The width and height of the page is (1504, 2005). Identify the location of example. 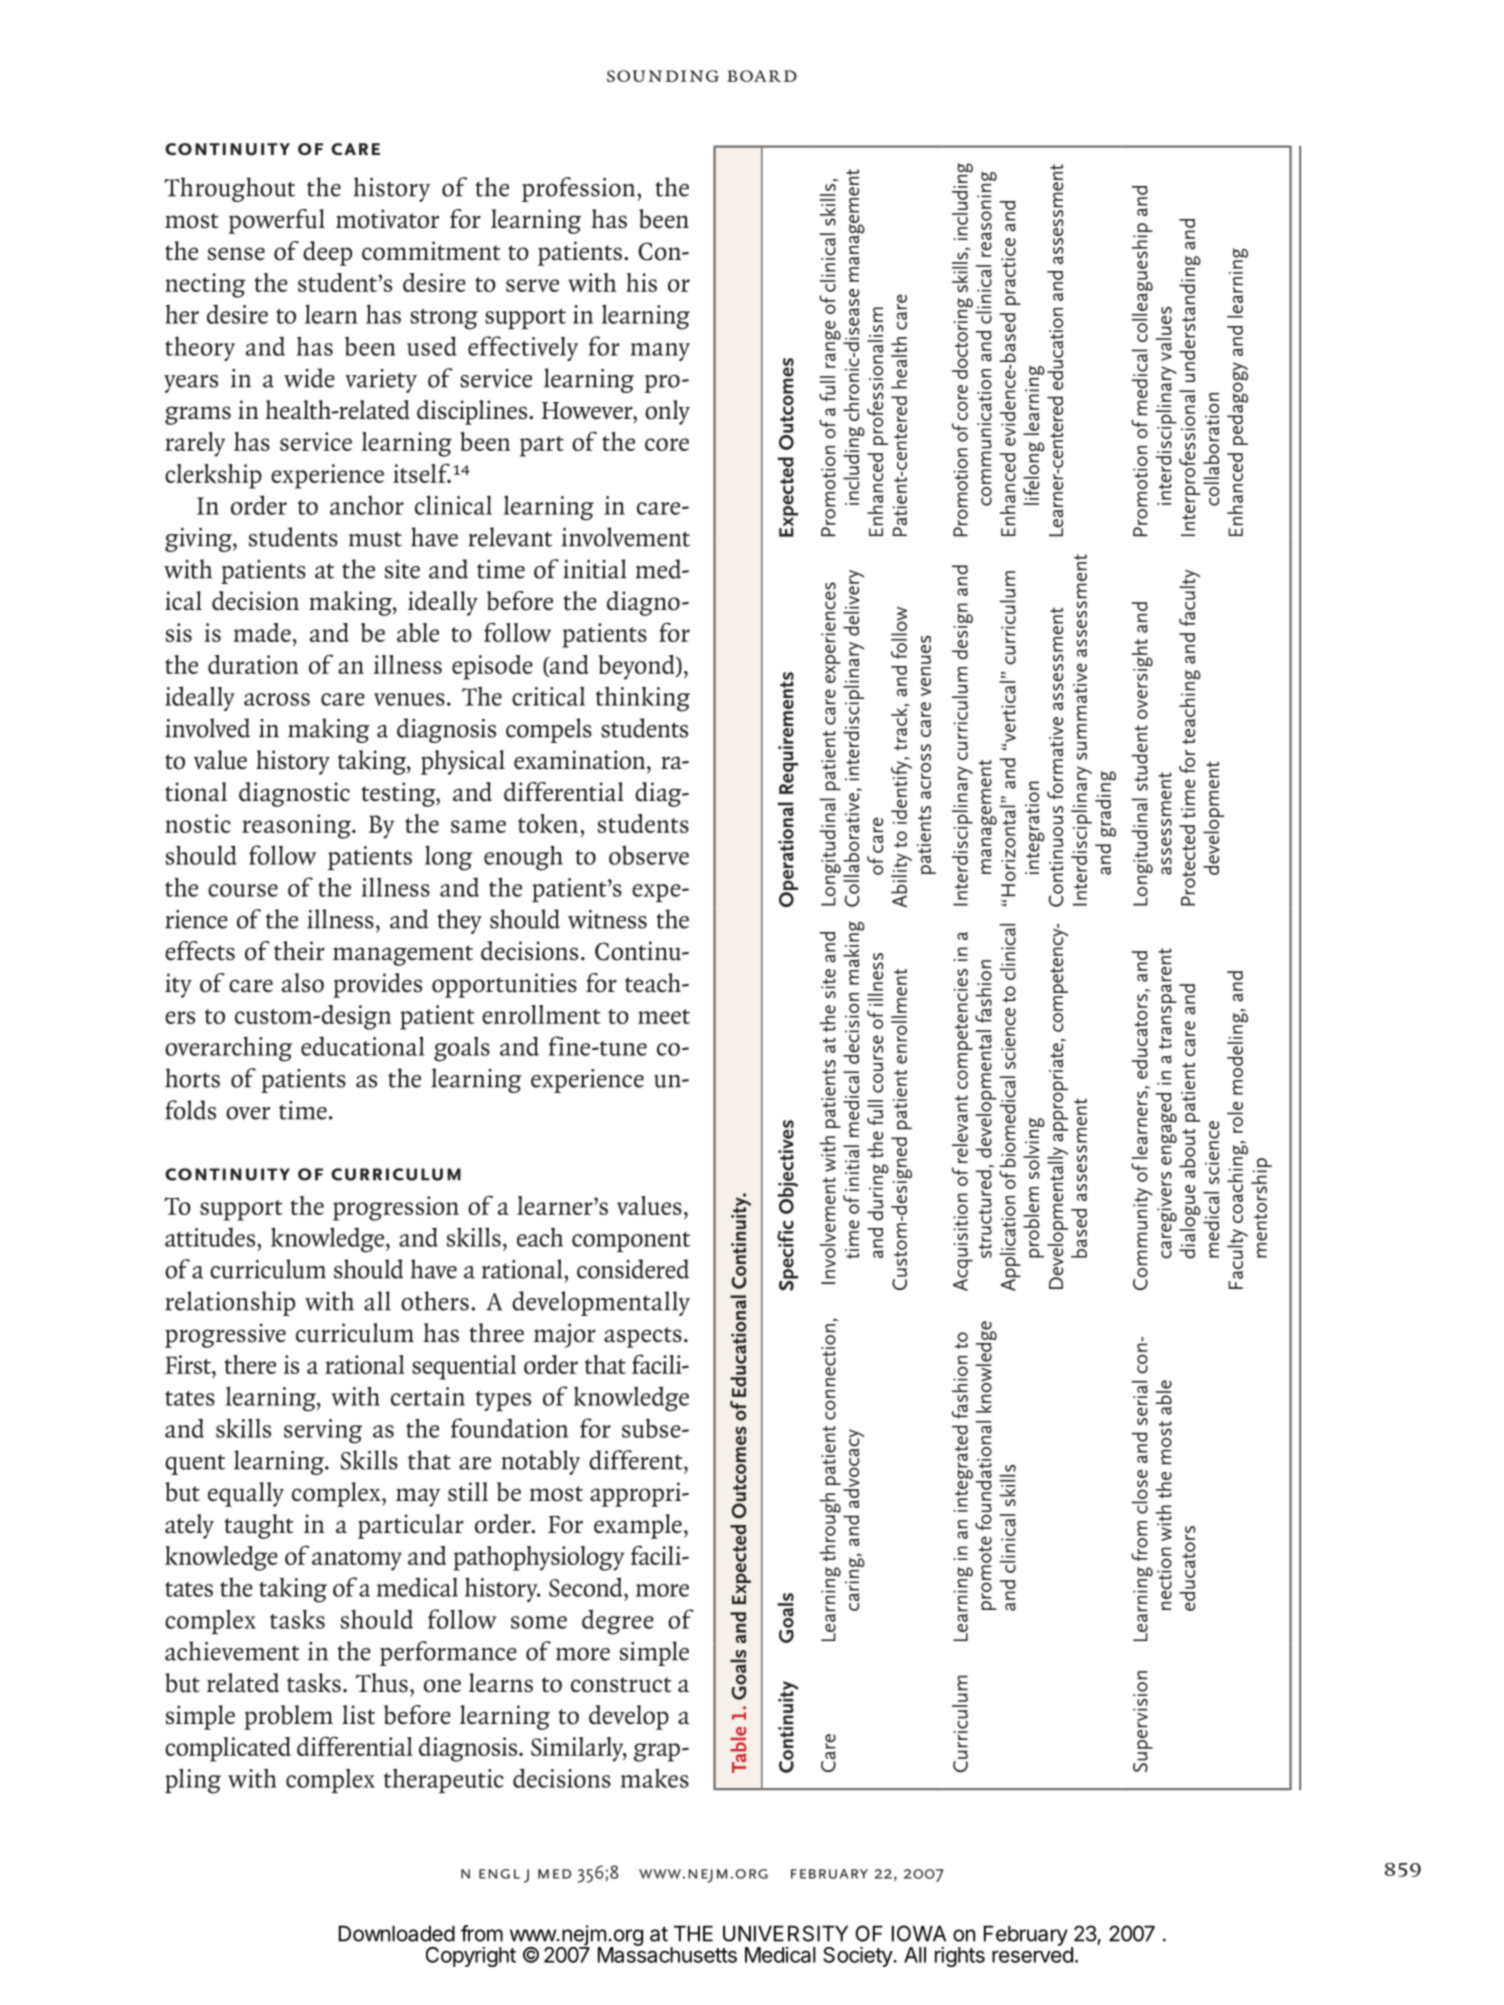
(638, 1526).
